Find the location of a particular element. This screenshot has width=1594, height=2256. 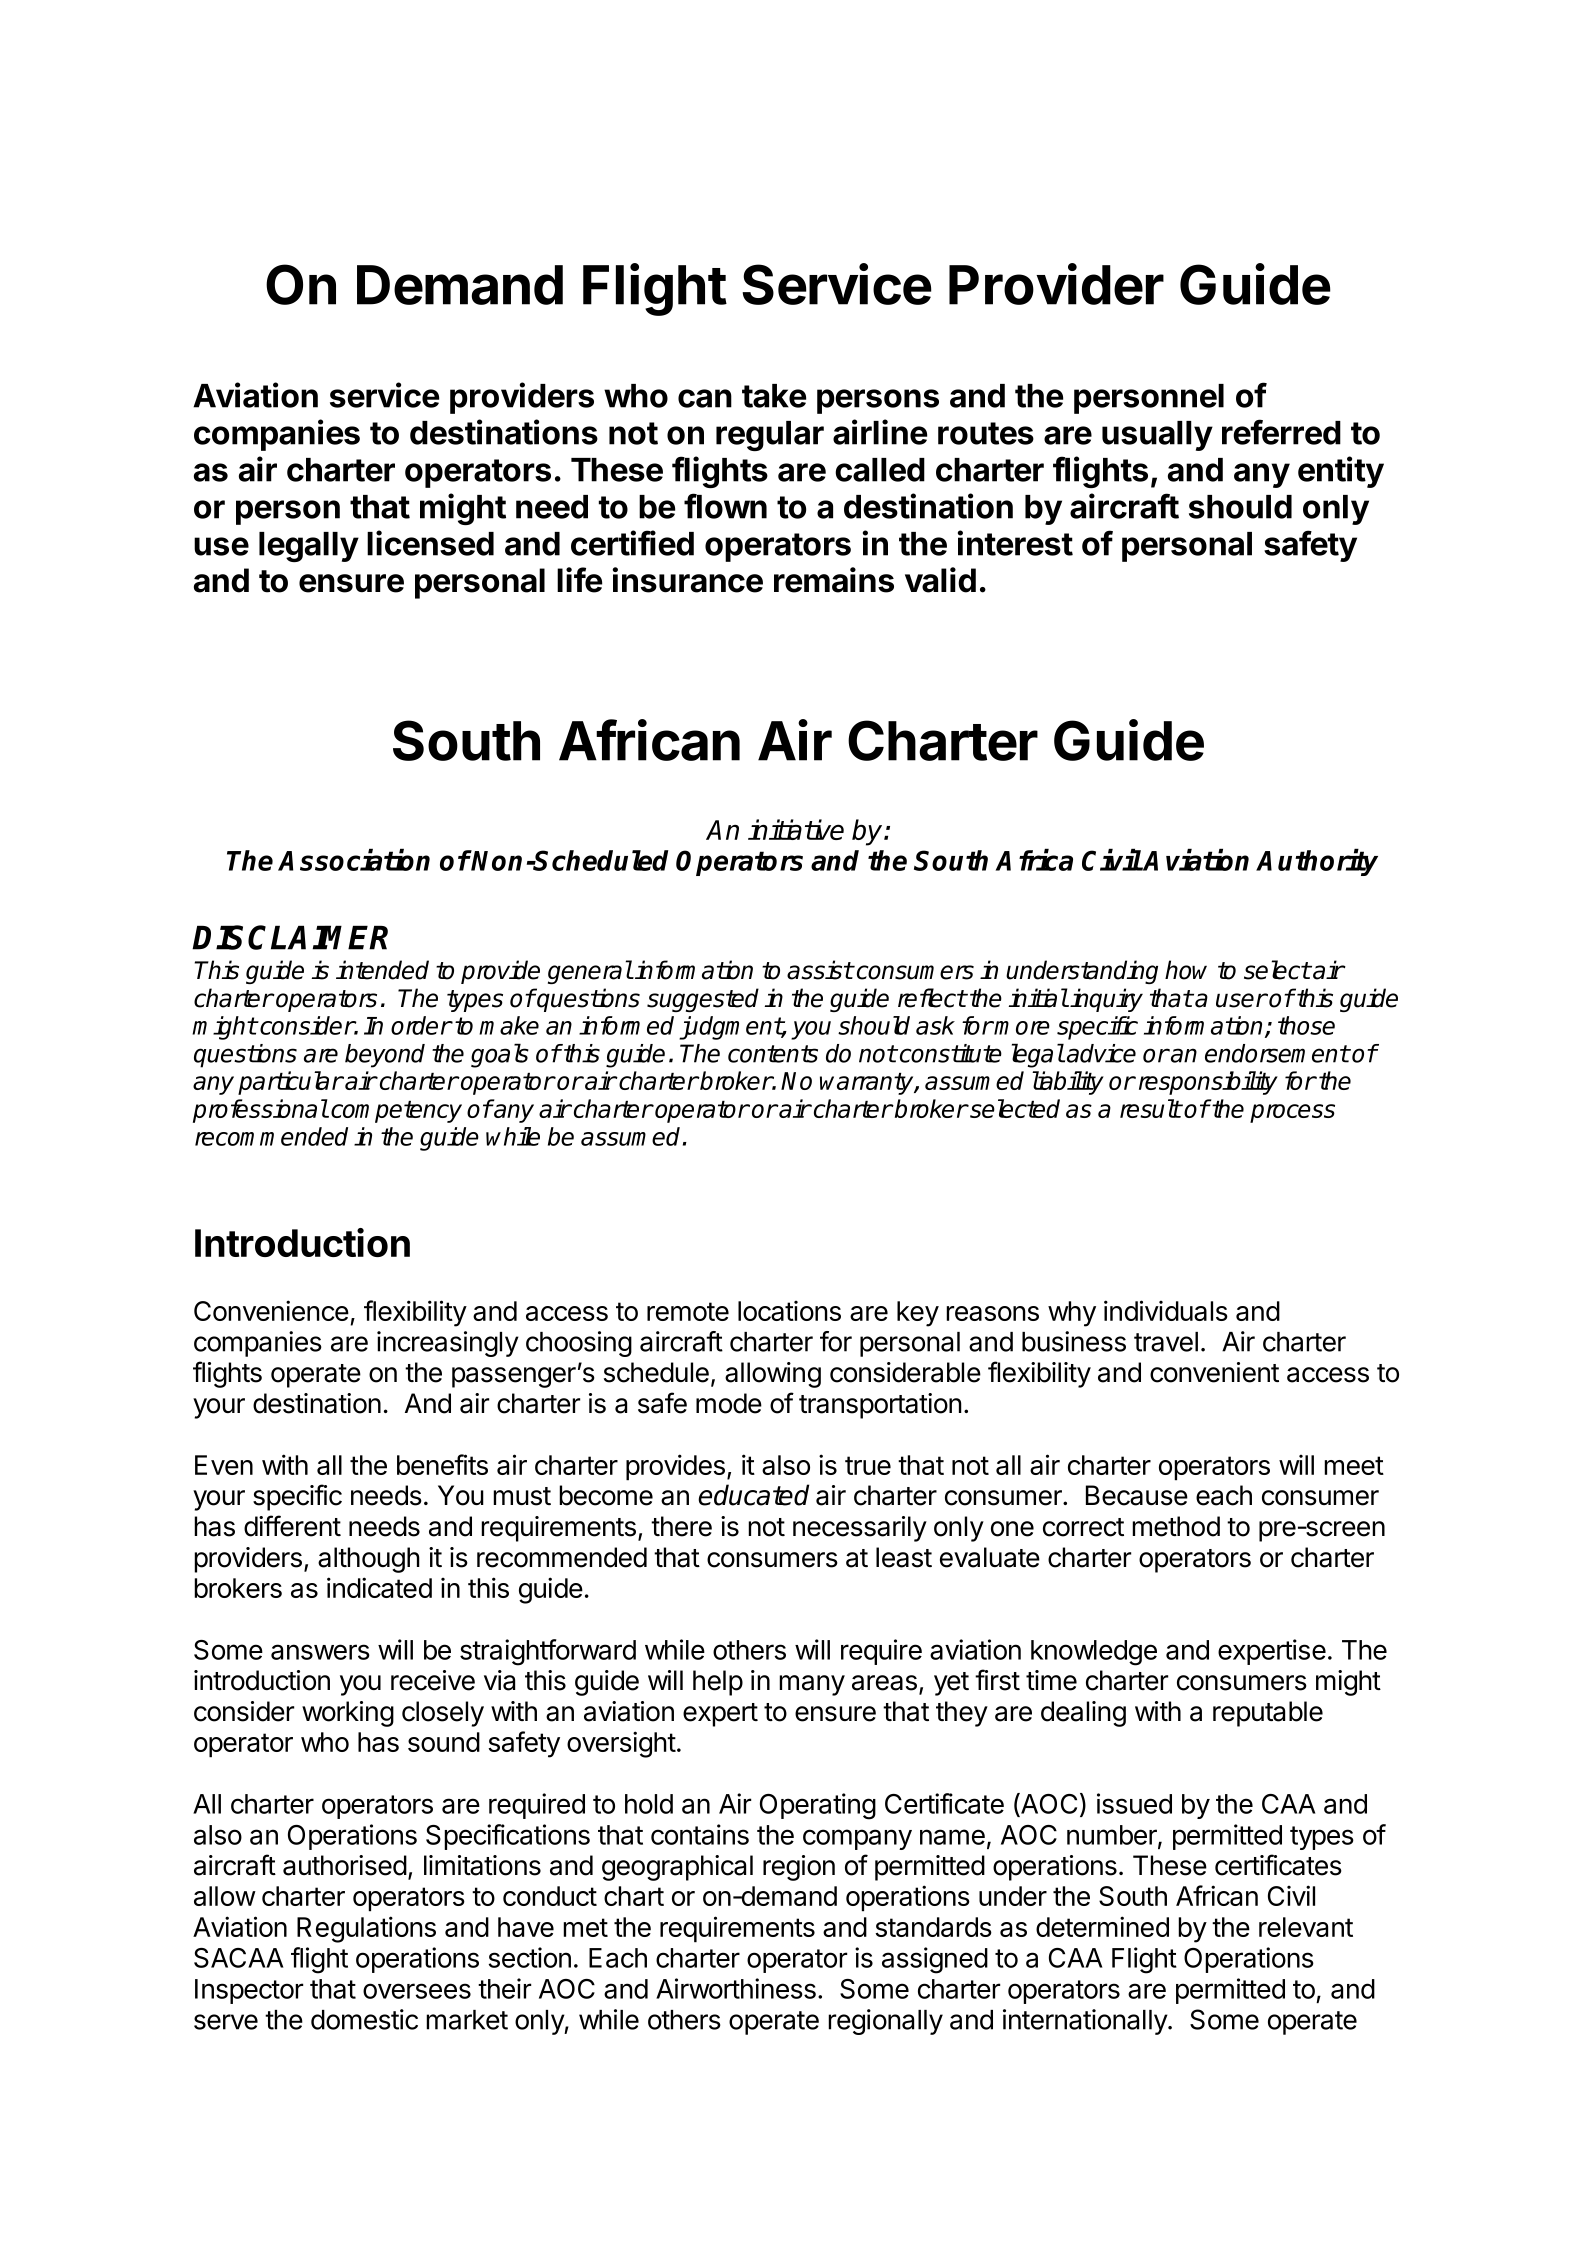

Authority is located at coordinates (1317, 862).
